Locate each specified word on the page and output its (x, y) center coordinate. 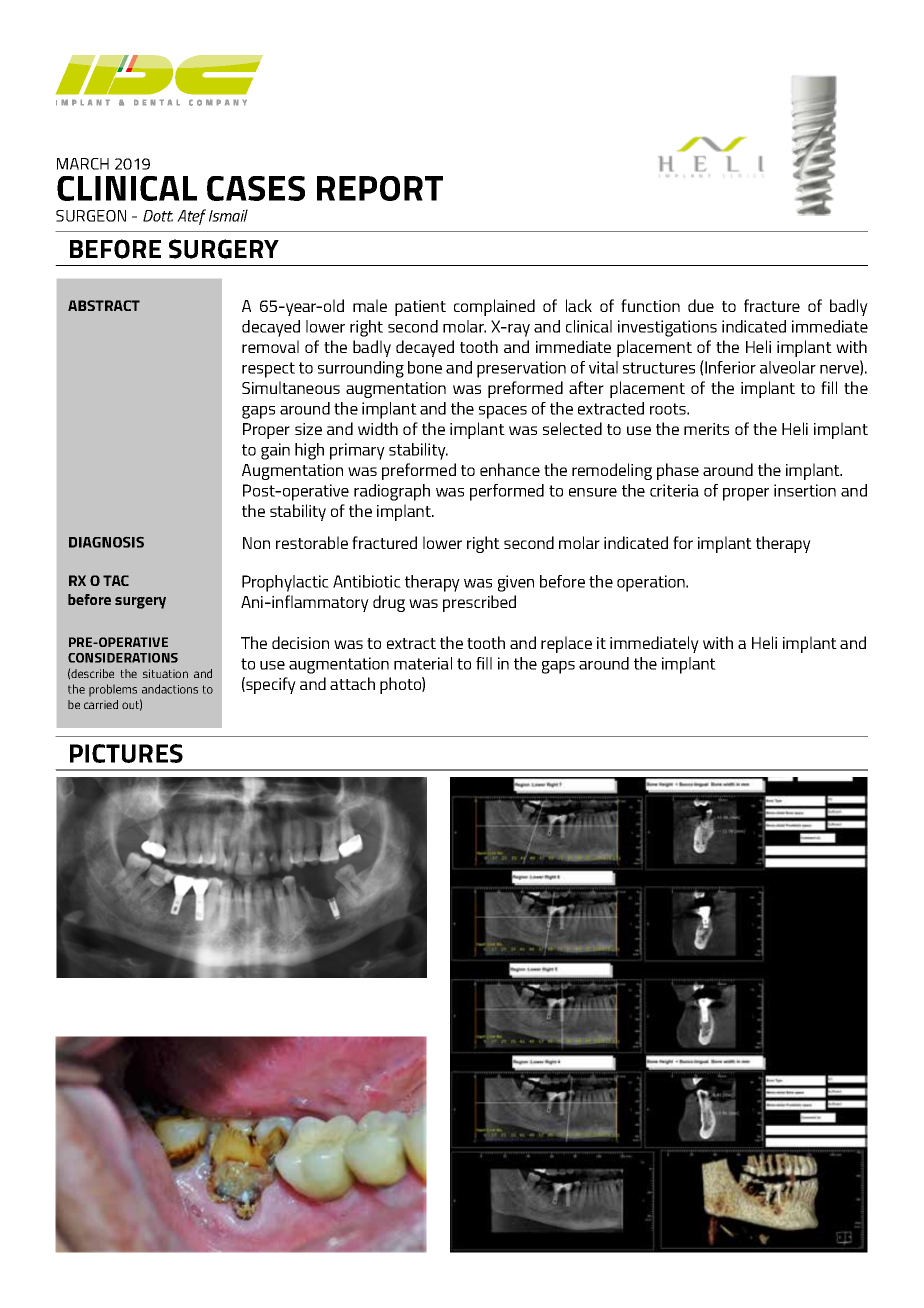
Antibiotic (367, 581)
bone (425, 367)
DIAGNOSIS (106, 542)
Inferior (729, 367)
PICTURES (126, 753)
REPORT (380, 188)
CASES (256, 188)
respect (268, 370)
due (701, 305)
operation (652, 583)
